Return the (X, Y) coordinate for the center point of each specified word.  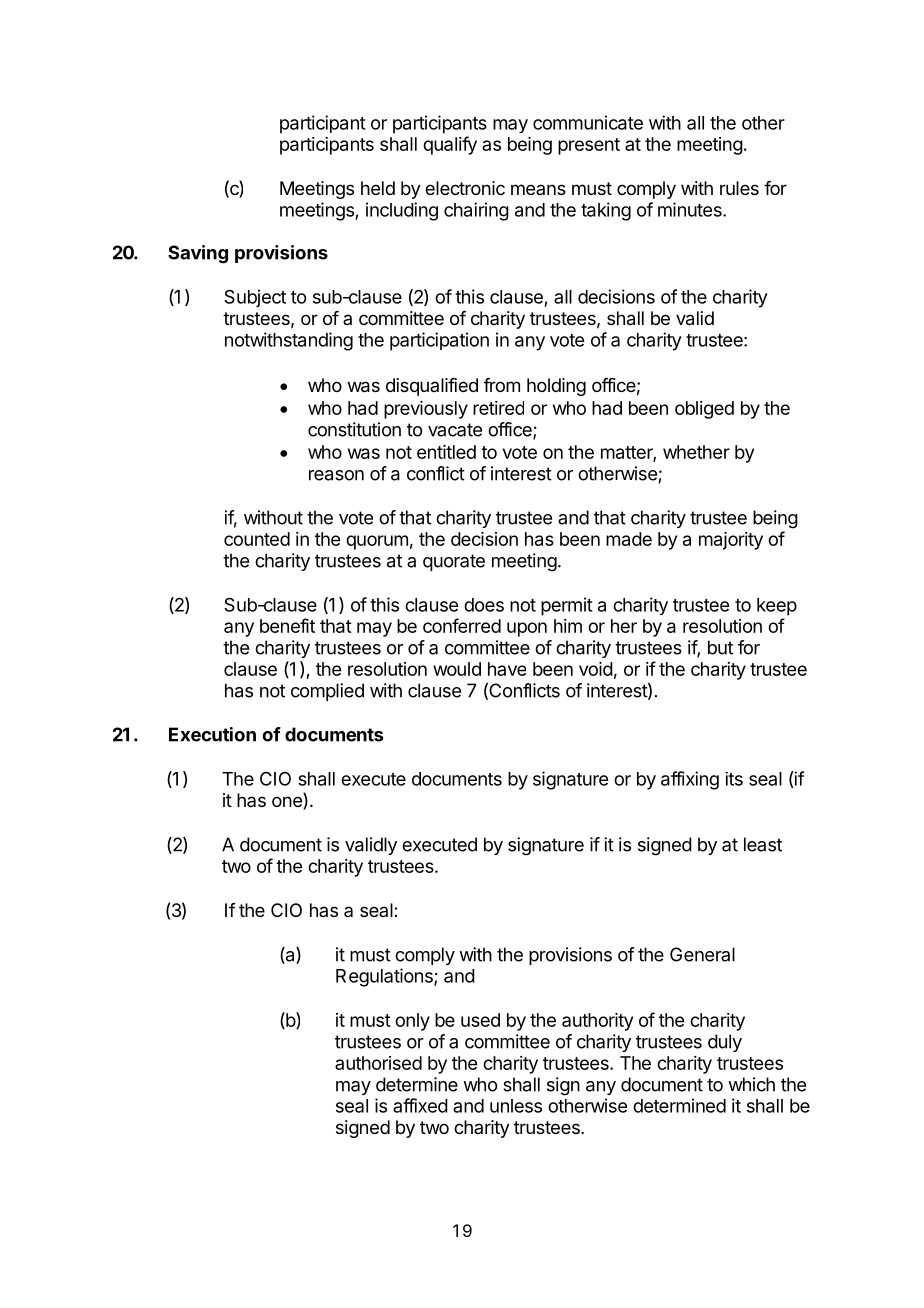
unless (516, 1106)
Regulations (385, 977)
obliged (704, 410)
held (378, 188)
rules (739, 188)
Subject (255, 298)
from (502, 385)
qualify (450, 145)
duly (725, 1043)
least (763, 844)
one (288, 803)
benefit (287, 625)
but (720, 647)
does (484, 605)
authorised (378, 1063)
